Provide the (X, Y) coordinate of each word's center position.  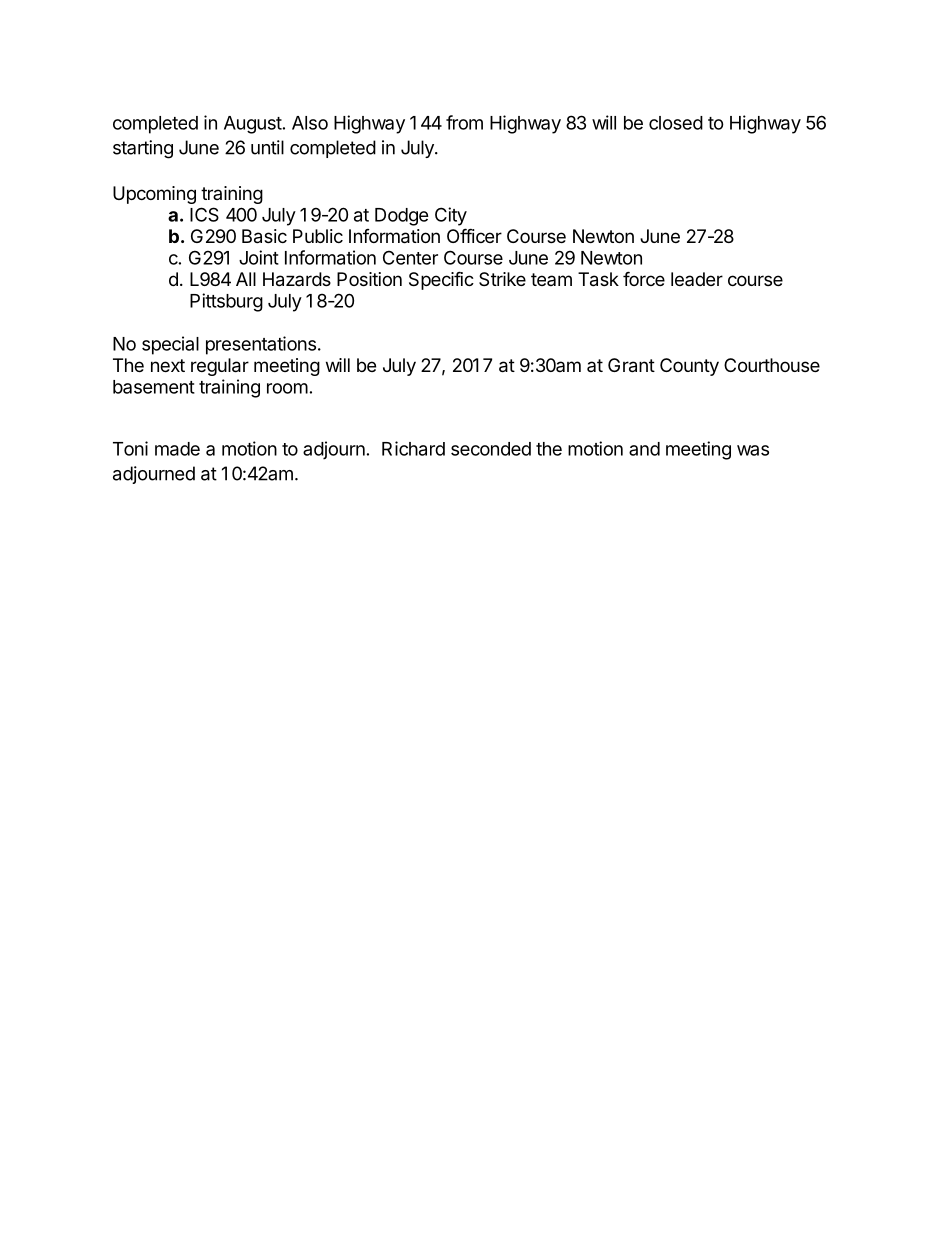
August (253, 125)
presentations (261, 345)
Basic (264, 236)
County (689, 367)
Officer (474, 235)
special (170, 345)
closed (676, 123)
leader (697, 279)
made (177, 449)
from (464, 122)
